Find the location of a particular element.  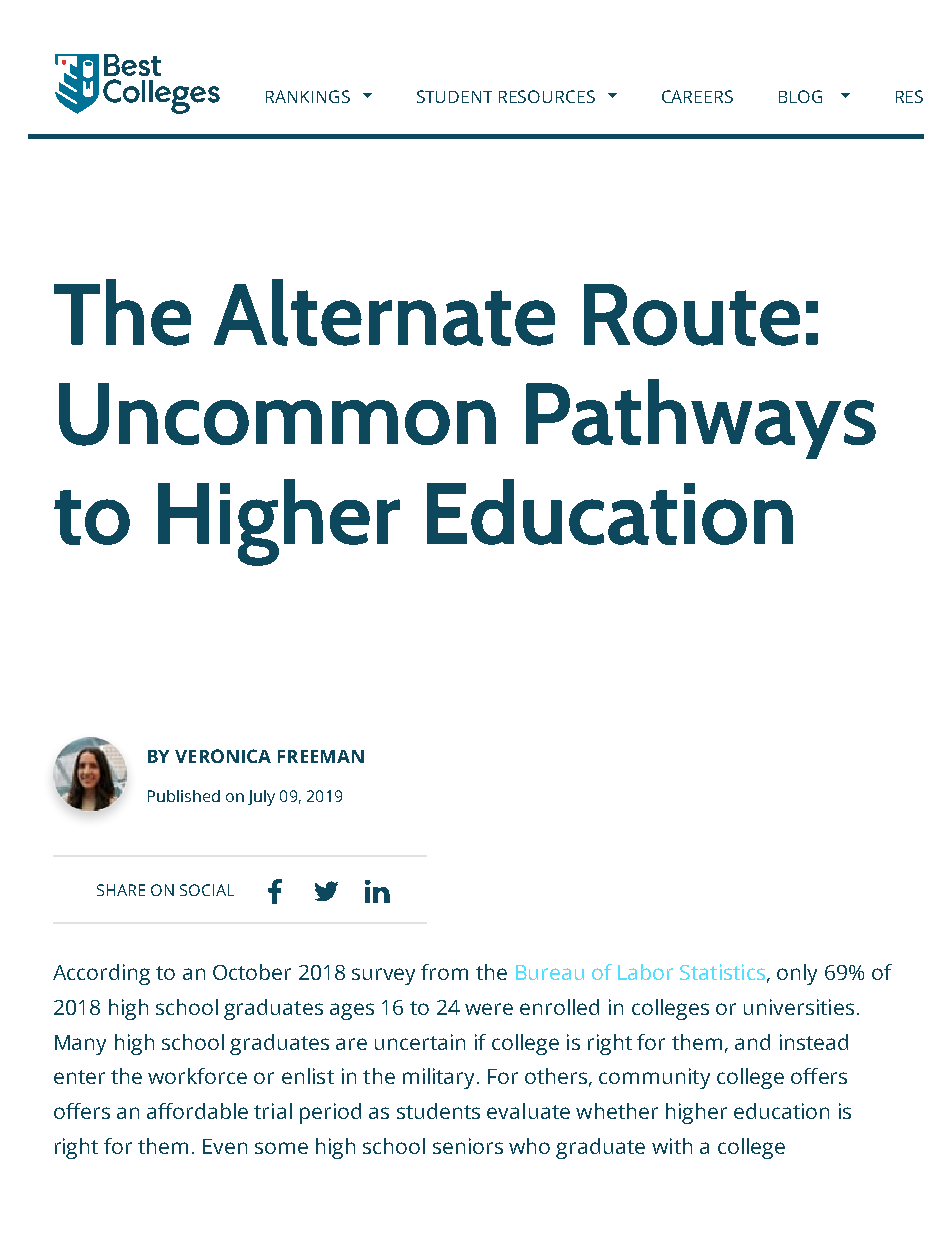

workforce is located at coordinates (197, 1076).
